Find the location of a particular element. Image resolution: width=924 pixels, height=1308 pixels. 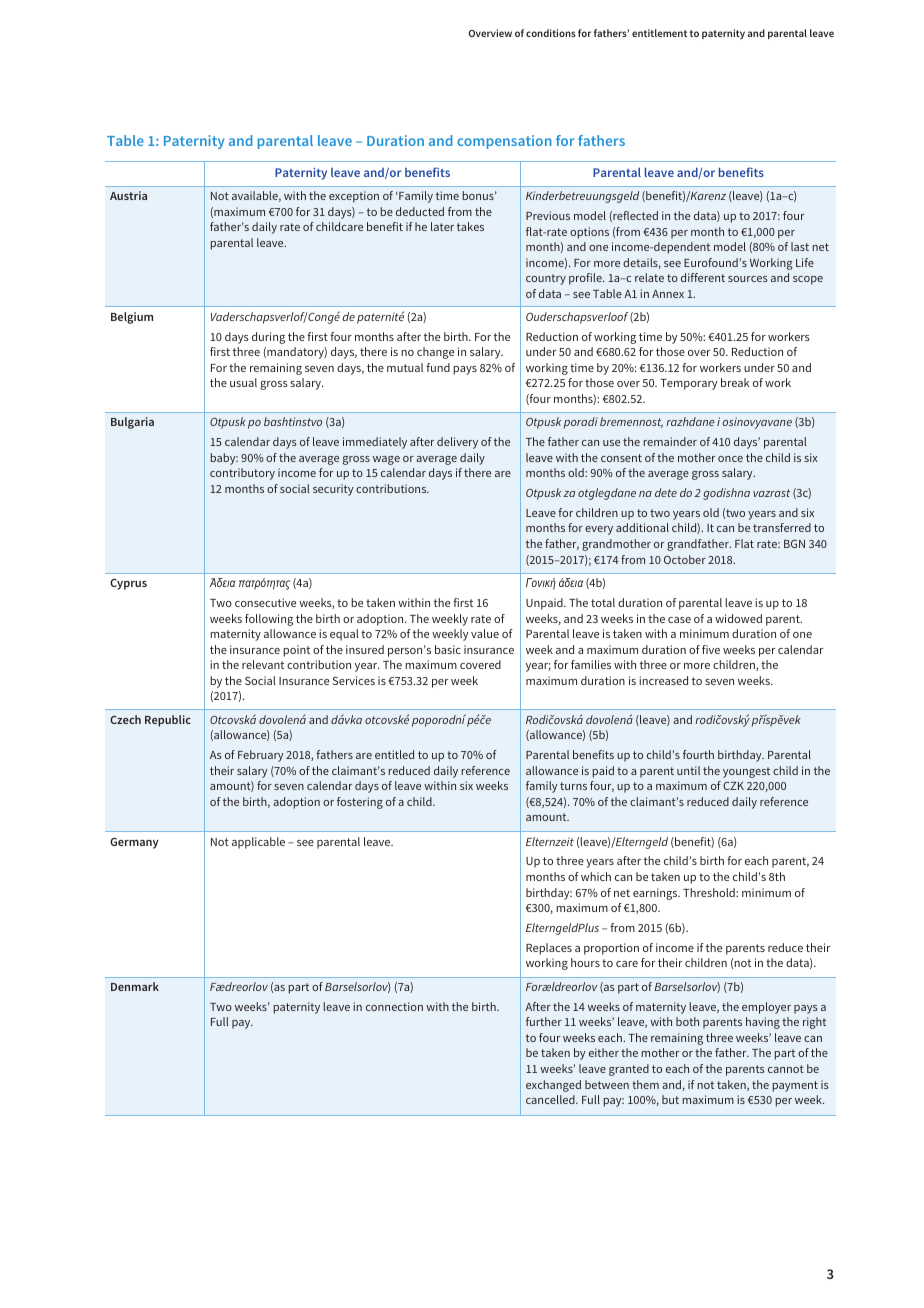

sources is located at coordinates (748, 279).
